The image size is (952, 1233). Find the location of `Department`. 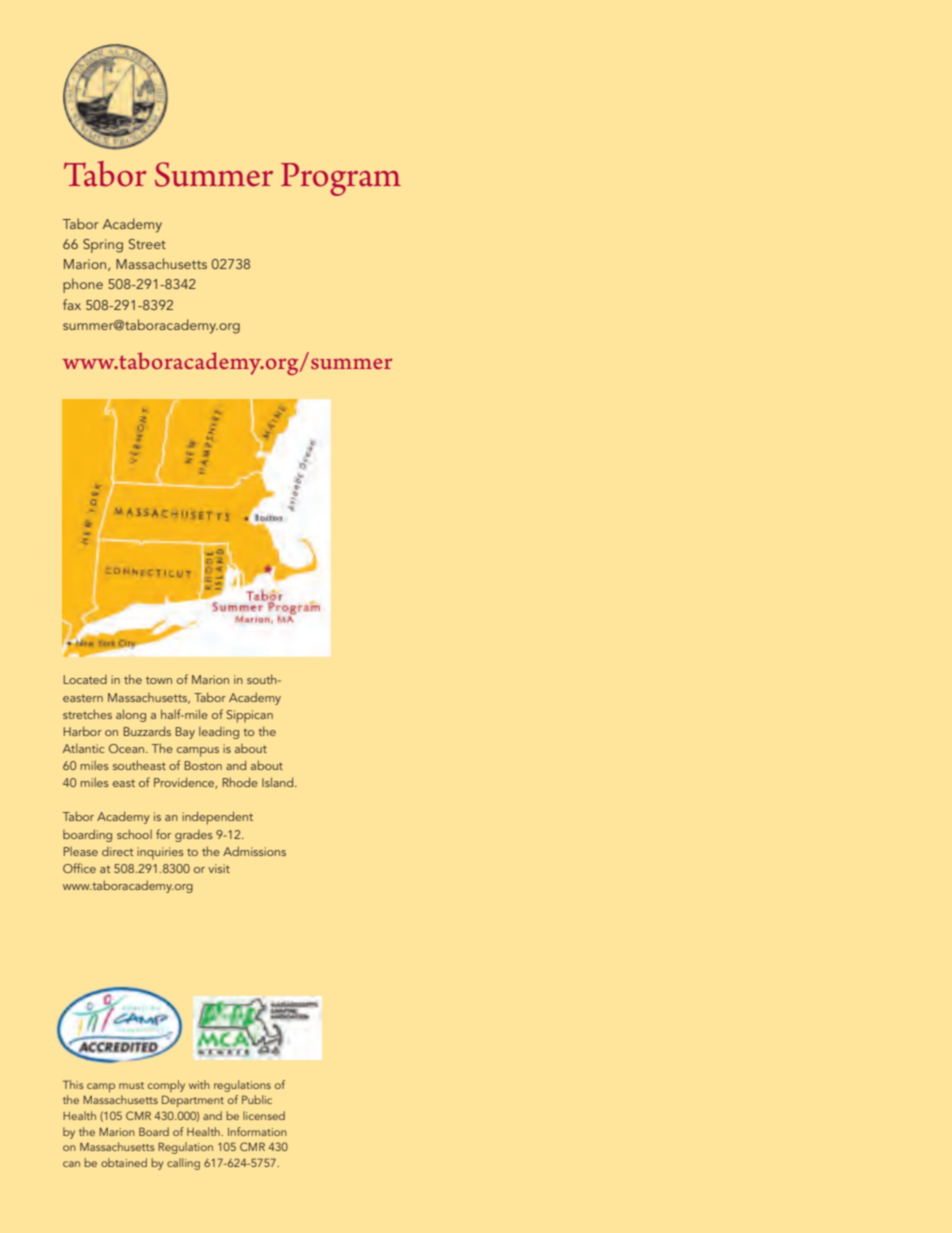

Department is located at coordinates (193, 1101).
